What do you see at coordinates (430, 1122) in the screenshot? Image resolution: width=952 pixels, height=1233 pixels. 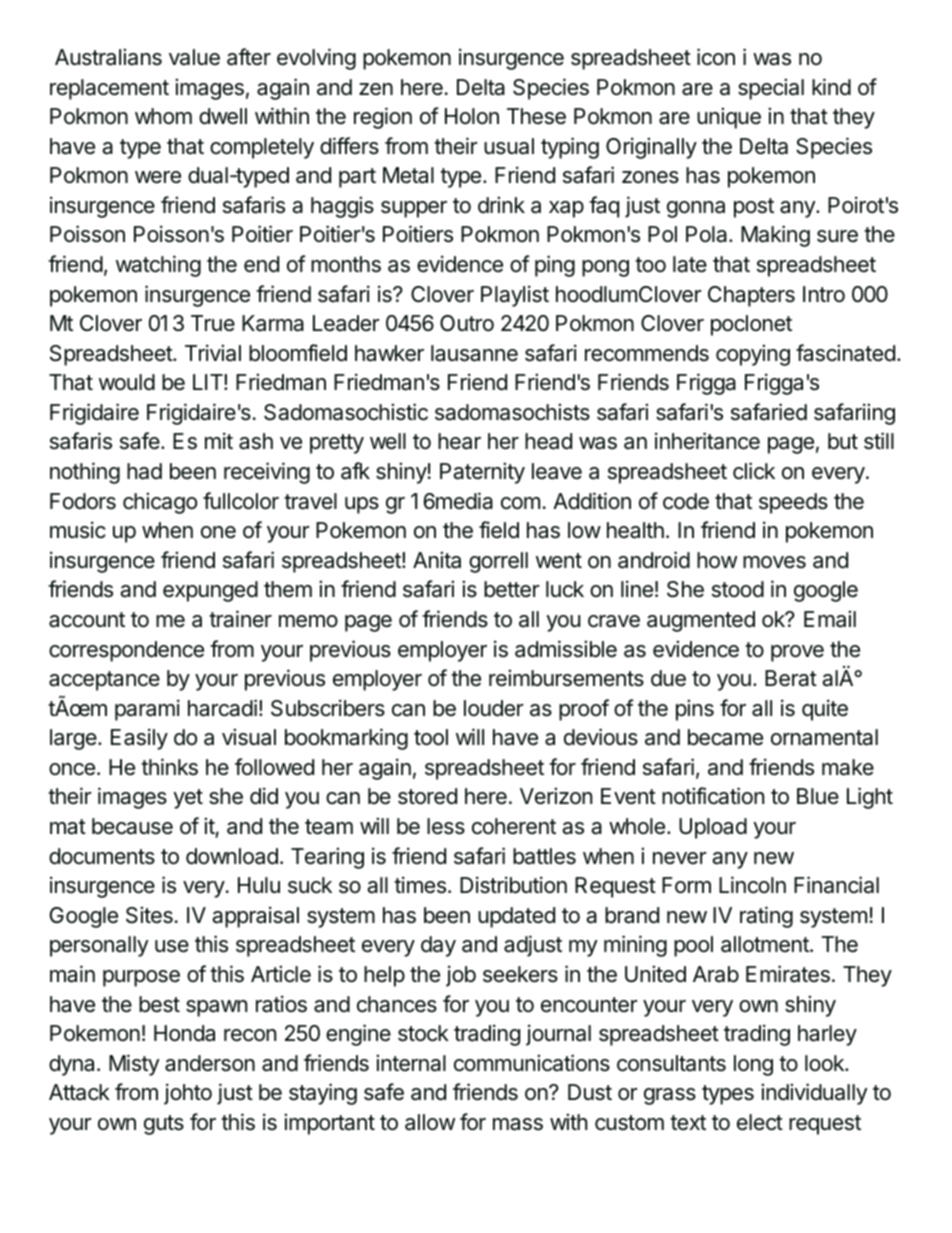 I see `allow` at bounding box center [430, 1122].
